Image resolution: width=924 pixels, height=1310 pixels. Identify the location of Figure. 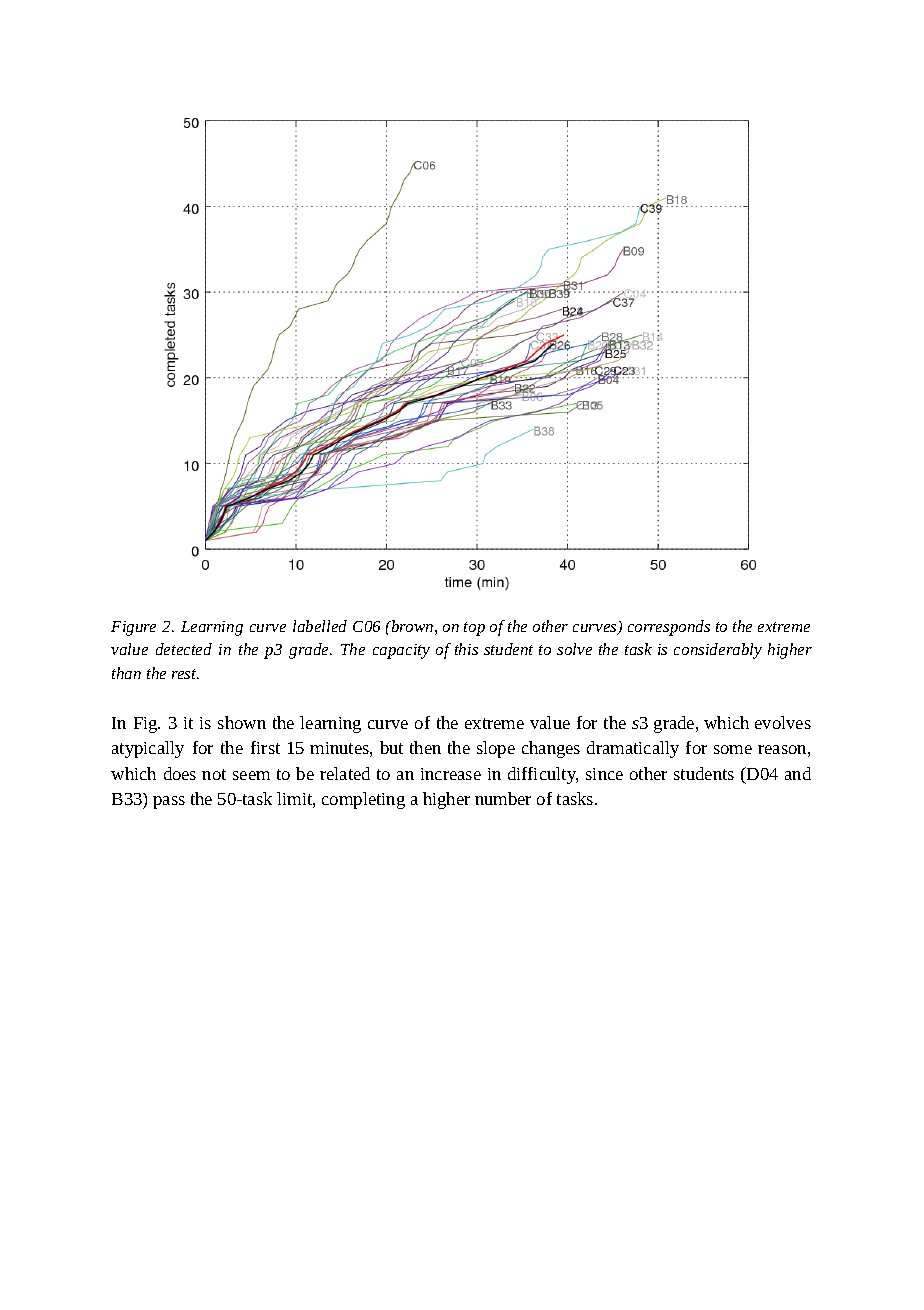
(133, 628).
